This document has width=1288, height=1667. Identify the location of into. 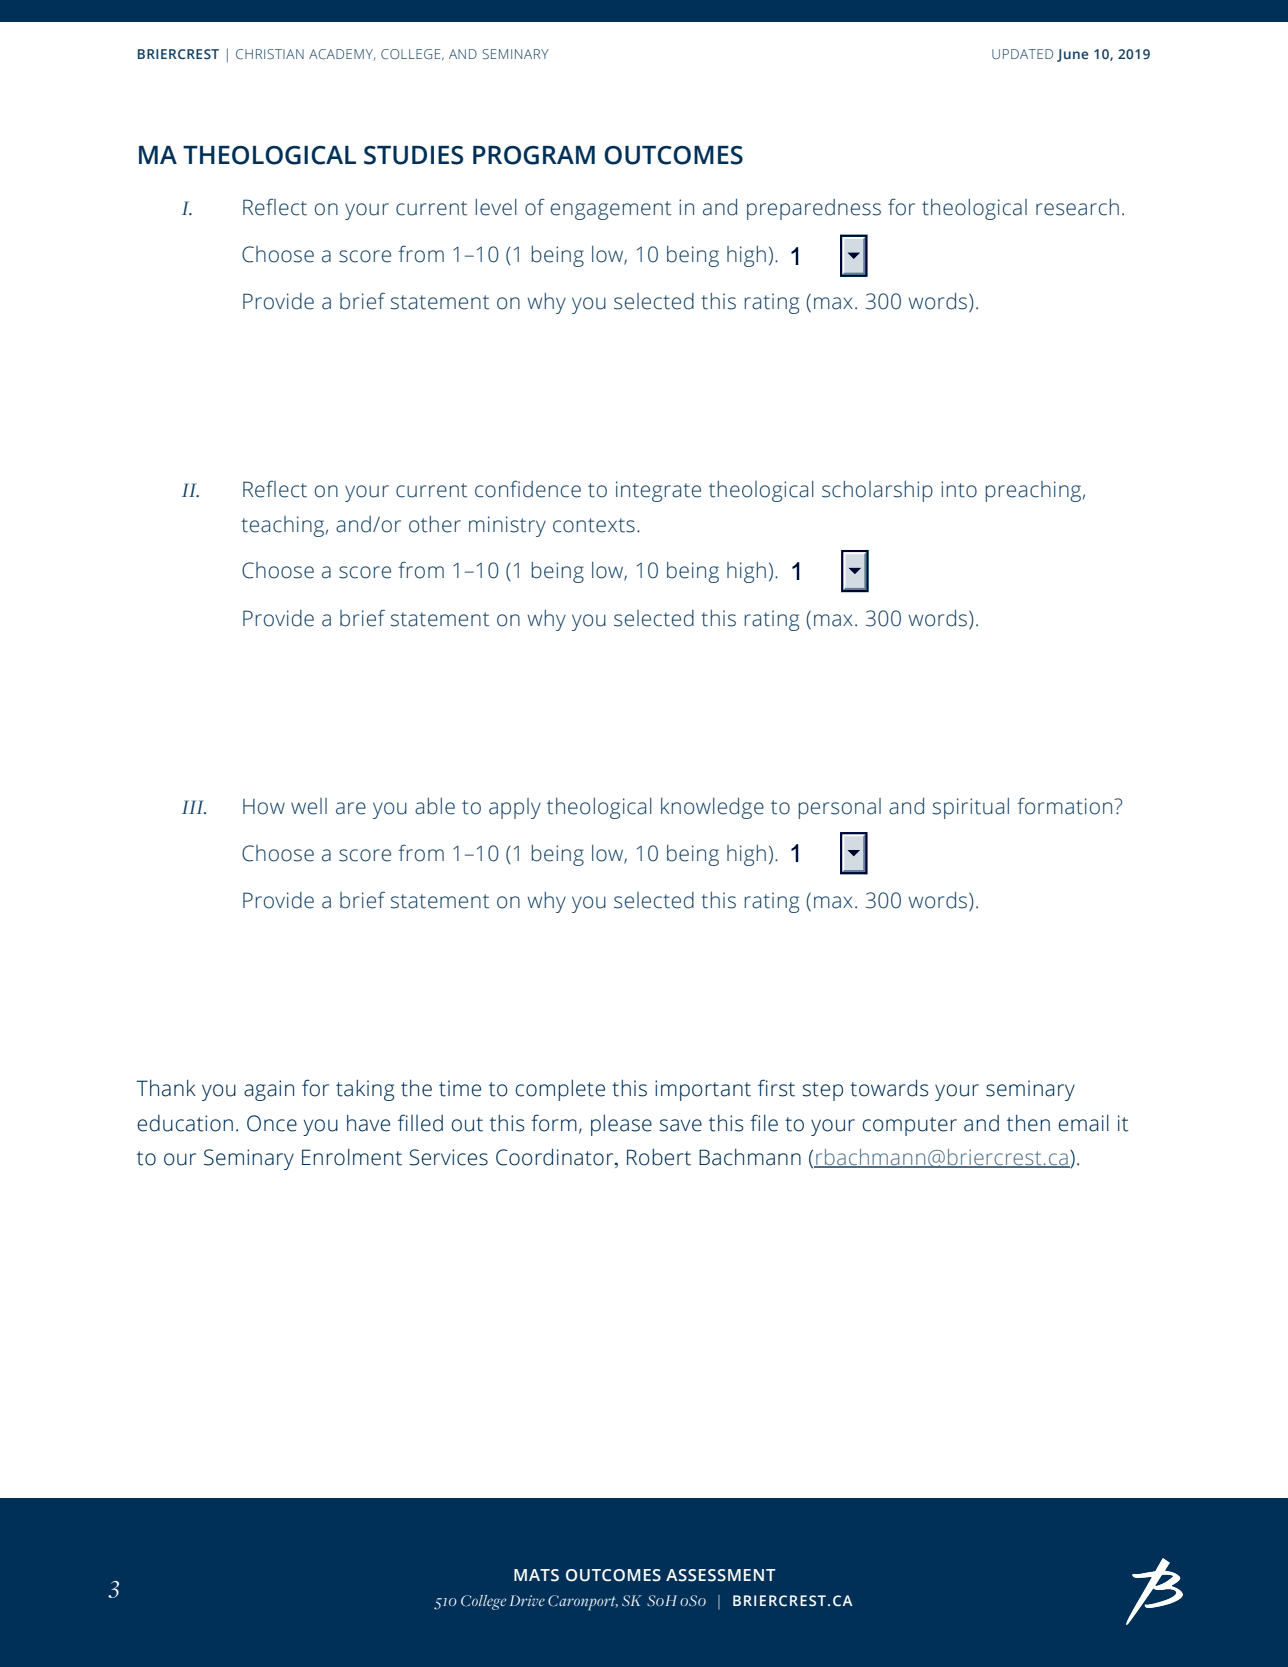
(959, 489).
